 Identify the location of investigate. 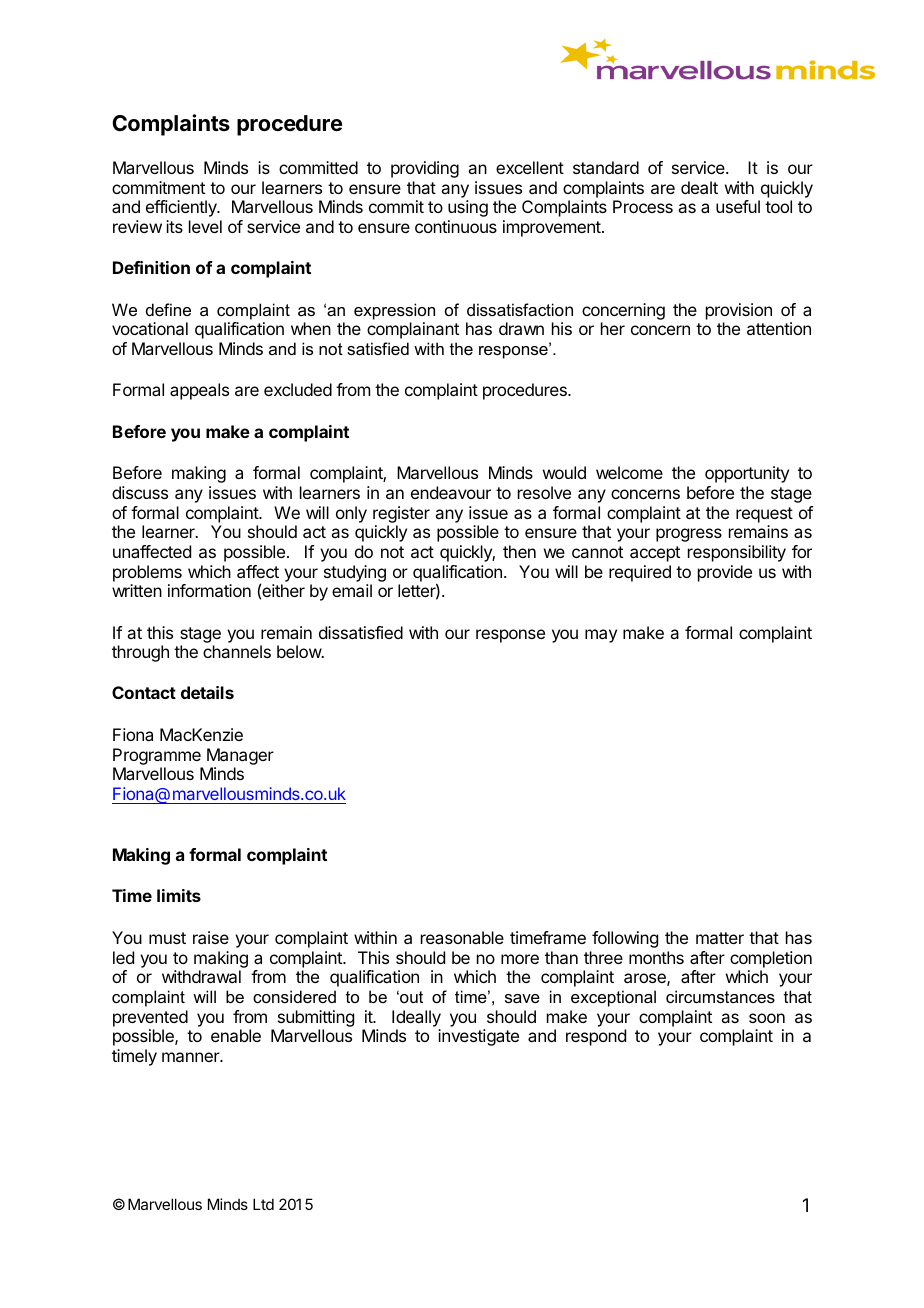
(478, 1037).
